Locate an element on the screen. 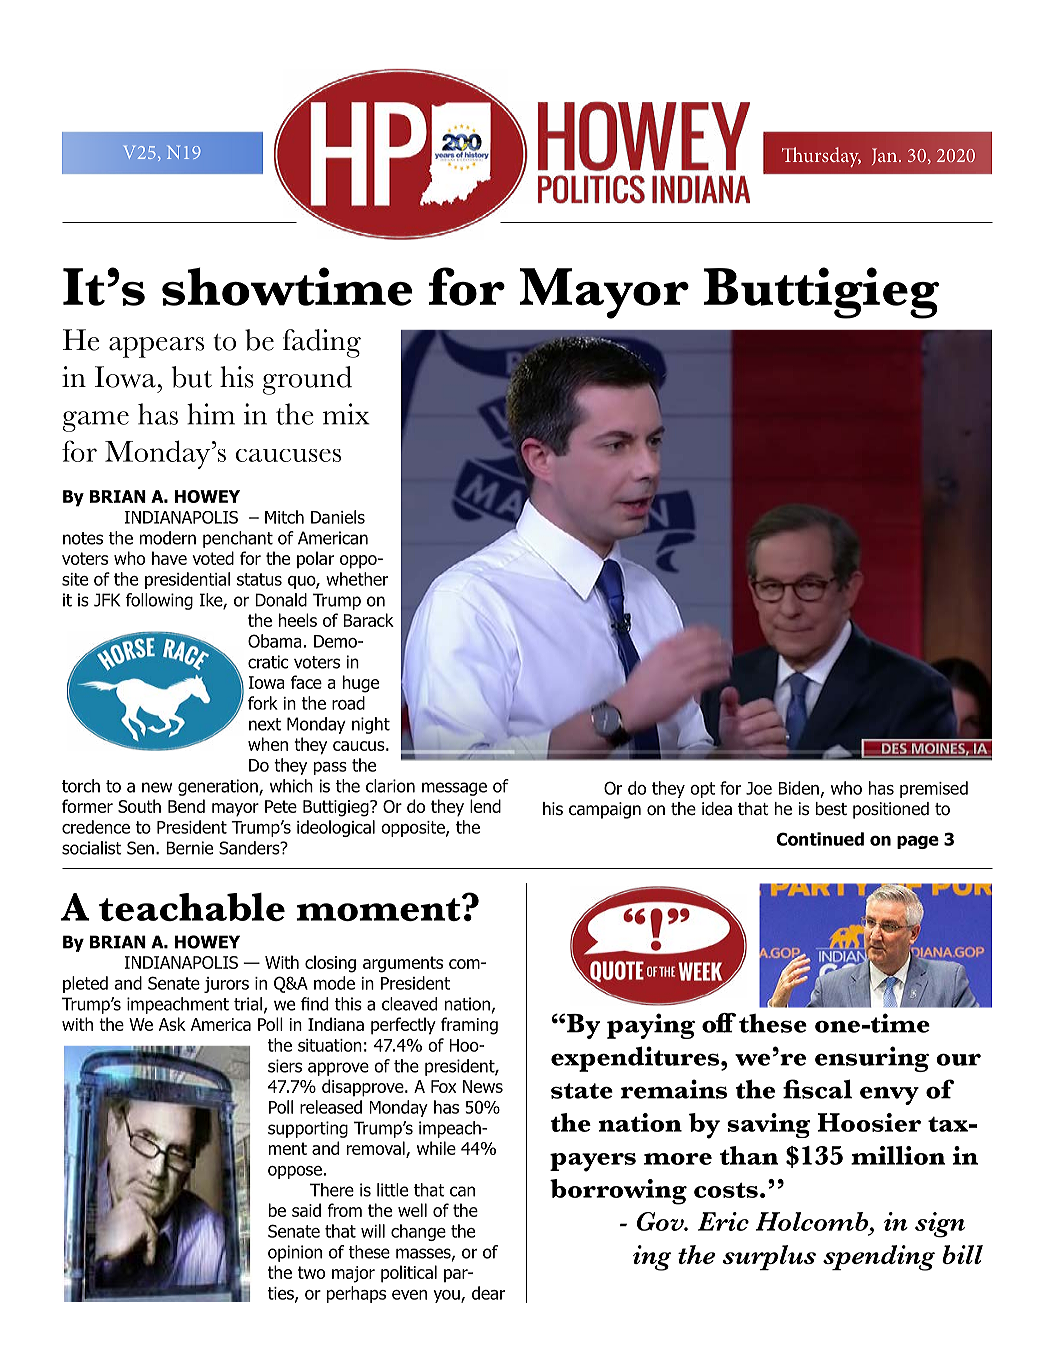  jurors is located at coordinates (226, 985).
